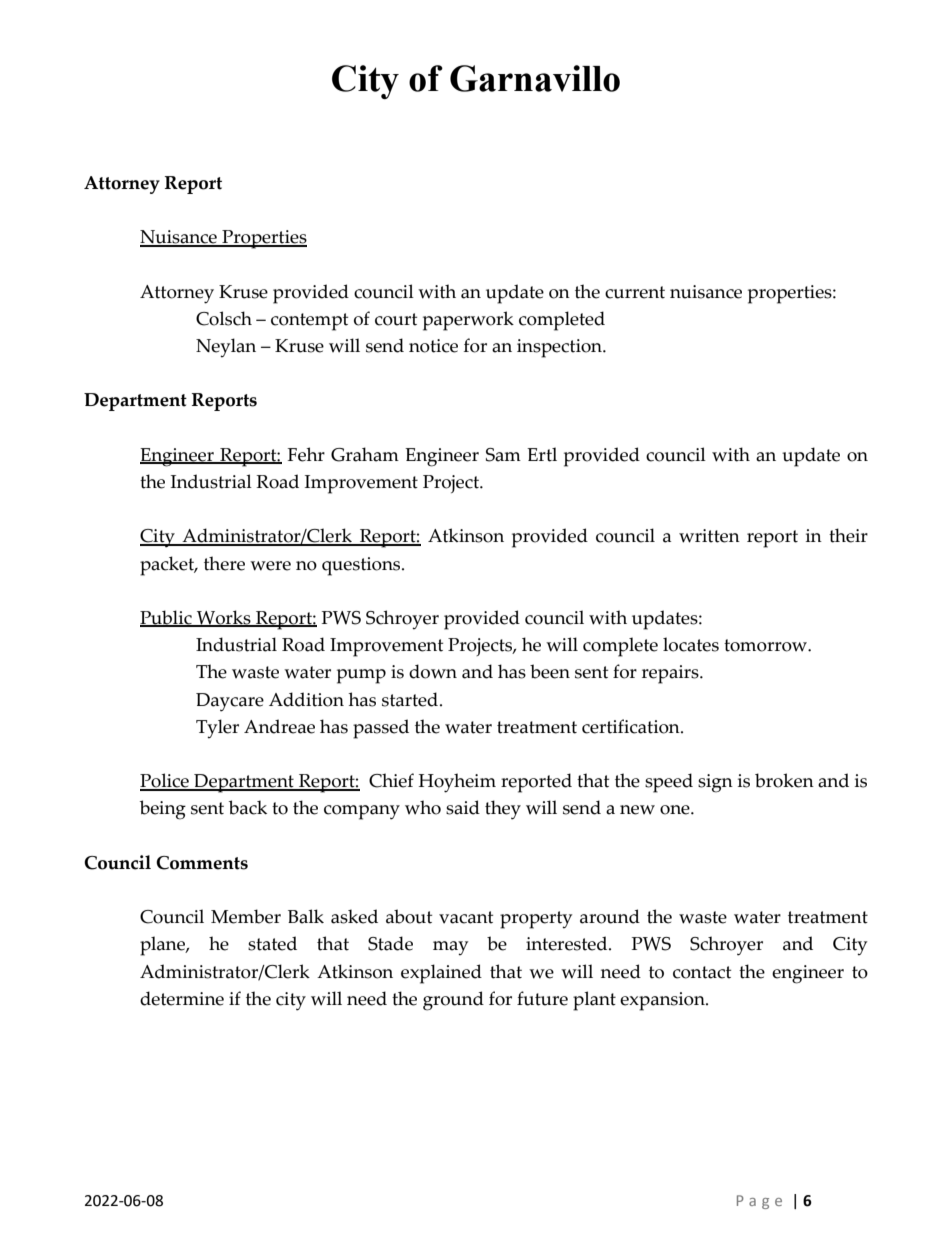 This screenshot has height=1233, width=952. I want to click on broken, so click(784, 780).
